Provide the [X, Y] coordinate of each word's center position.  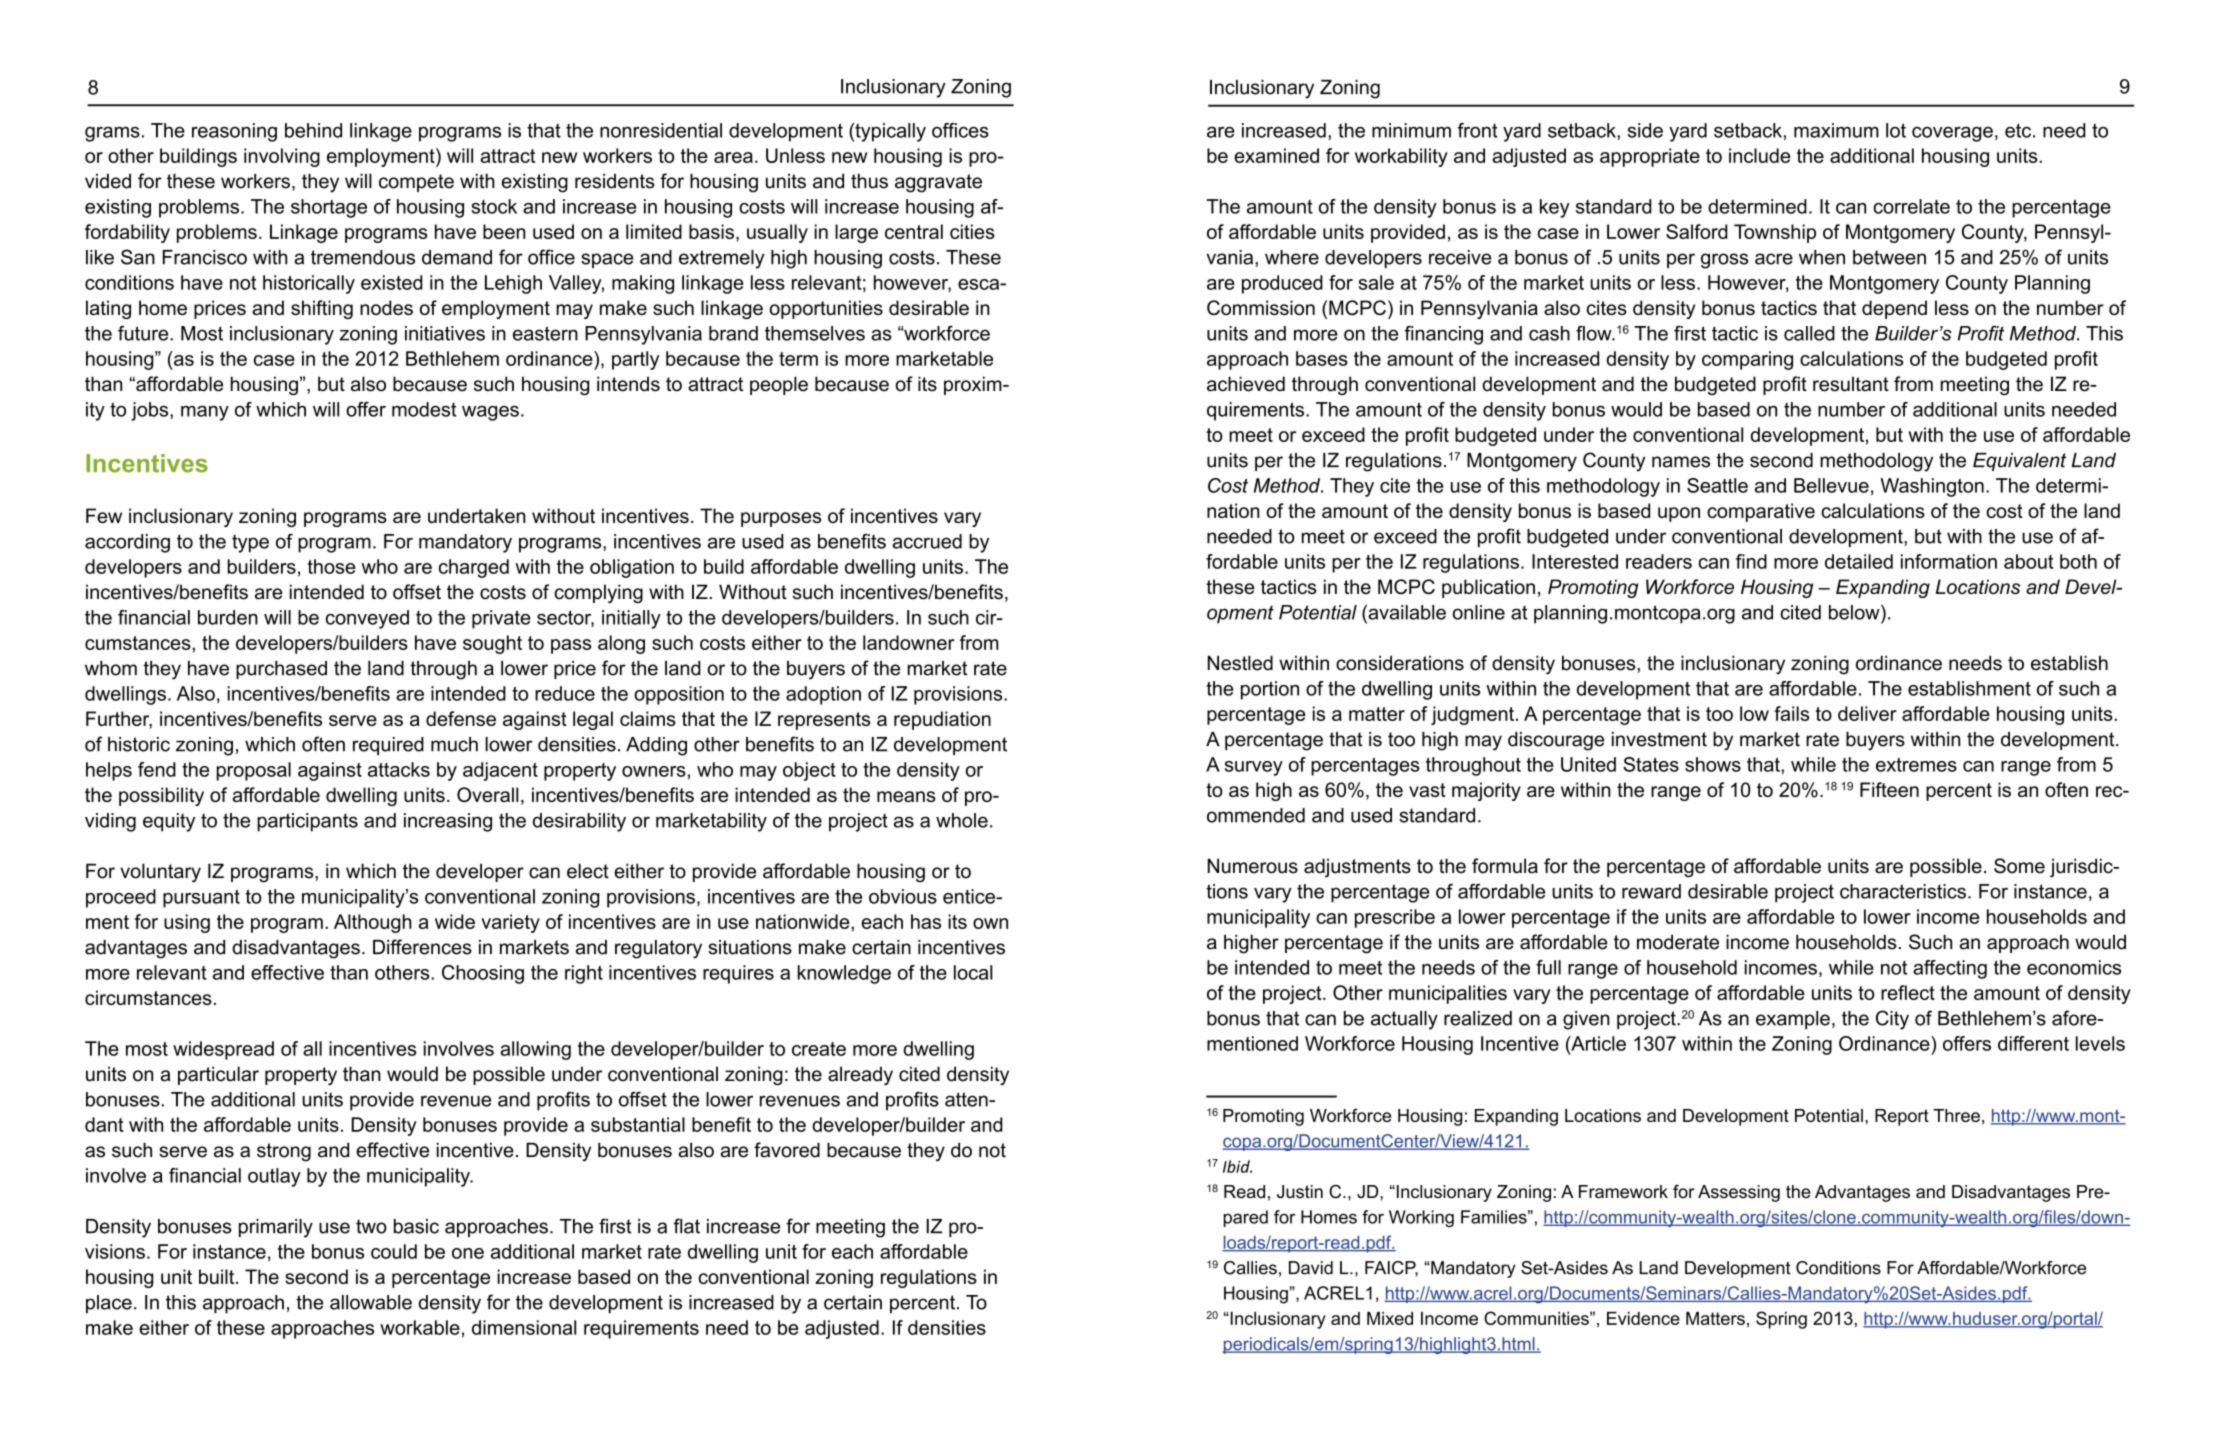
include [1759, 155]
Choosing [483, 974]
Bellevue [1831, 485]
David [1311, 1268]
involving [282, 157]
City [1892, 1020]
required [388, 746]
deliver [1867, 713]
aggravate [938, 183]
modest [424, 409]
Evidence [1643, 1318]
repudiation [942, 720]
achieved [1246, 384]
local [973, 972]
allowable [371, 1302]
